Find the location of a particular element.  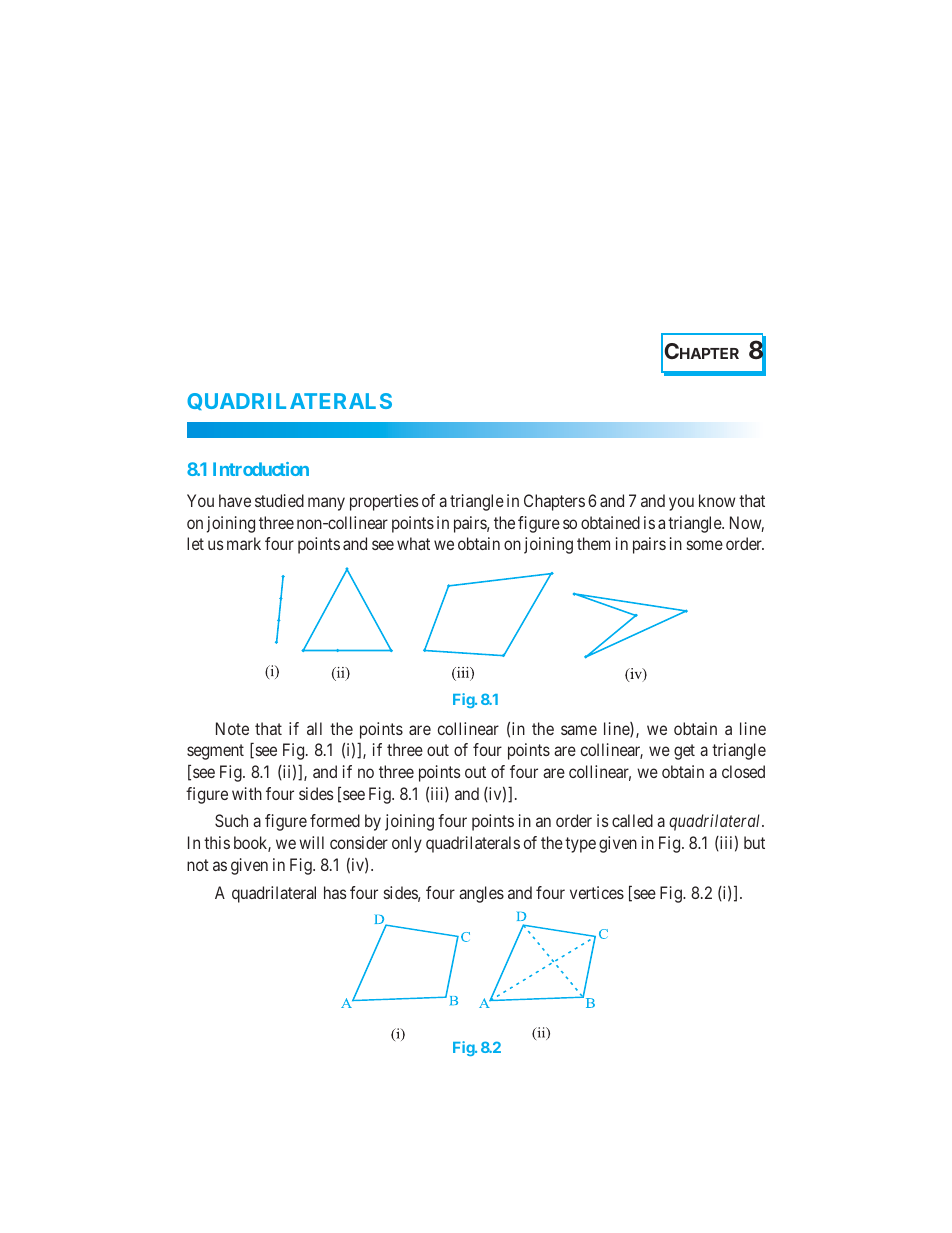

closed is located at coordinates (743, 771).
